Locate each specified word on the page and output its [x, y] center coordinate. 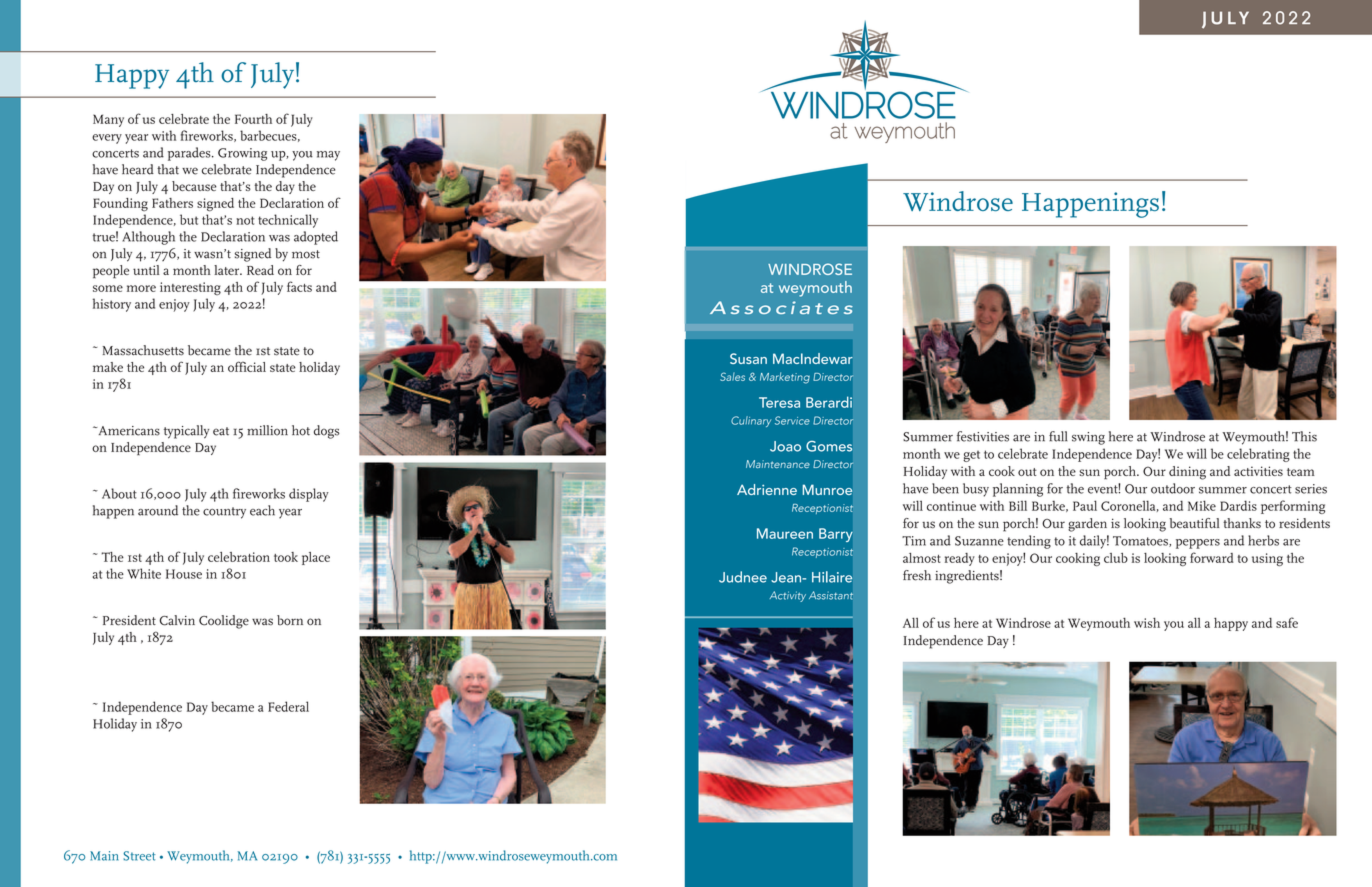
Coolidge [224, 622]
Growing [242, 154]
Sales [732, 376]
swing [1088, 438]
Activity [788, 596]
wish [1147, 623]
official [247, 366]
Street [139, 856]
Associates [781, 307]
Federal [288, 706]
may [328, 156]
